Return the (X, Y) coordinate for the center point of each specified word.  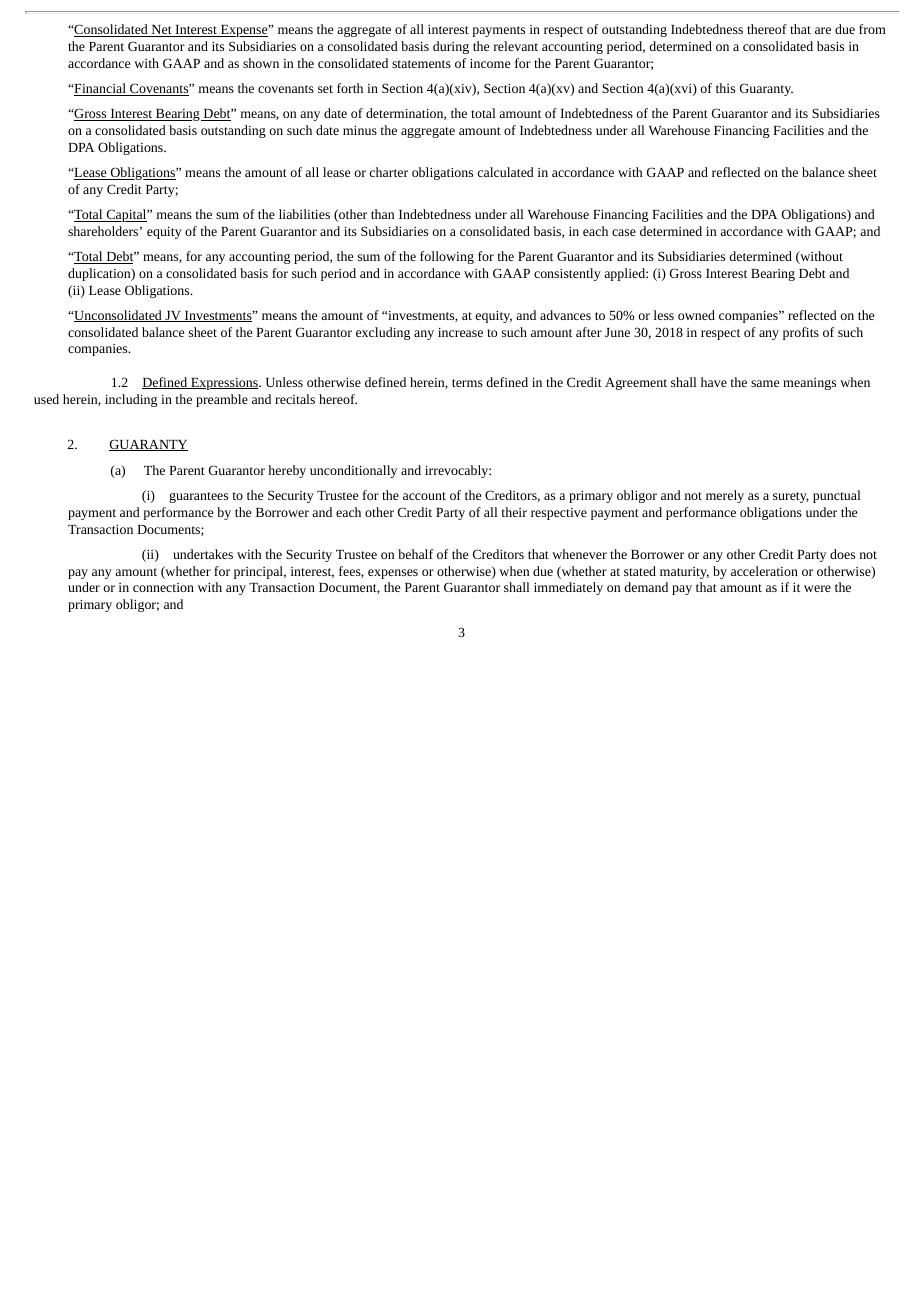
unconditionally (353, 471)
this (725, 88)
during (451, 47)
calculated (506, 172)
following (447, 257)
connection (163, 587)
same (765, 383)
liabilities (304, 214)
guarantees (198, 497)
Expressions (224, 384)
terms (467, 383)
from (872, 29)
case (624, 232)
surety (791, 497)
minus (360, 130)
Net (161, 31)
